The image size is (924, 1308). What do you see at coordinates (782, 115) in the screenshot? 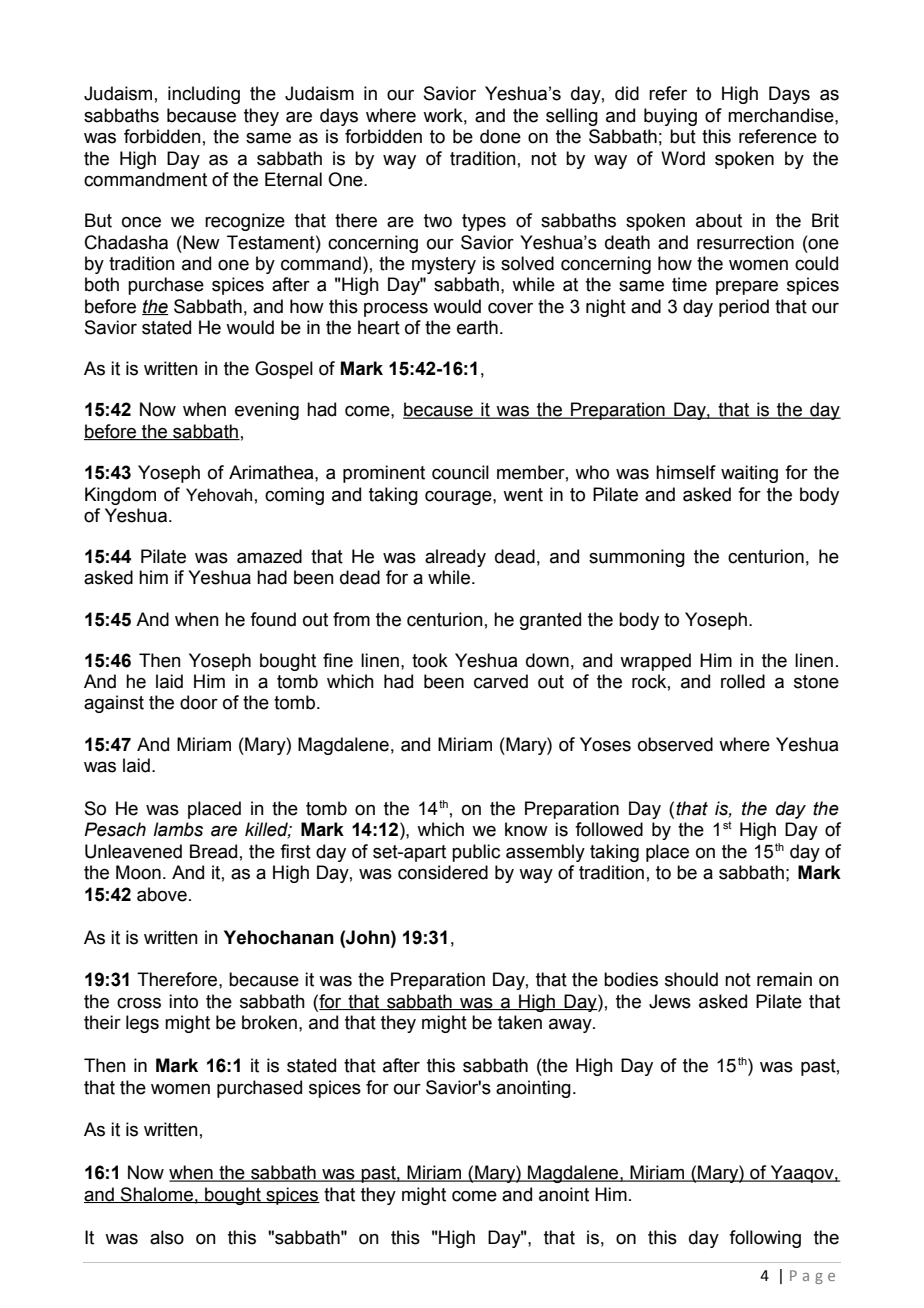
I see `merchandise` at bounding box center [782, 115].
